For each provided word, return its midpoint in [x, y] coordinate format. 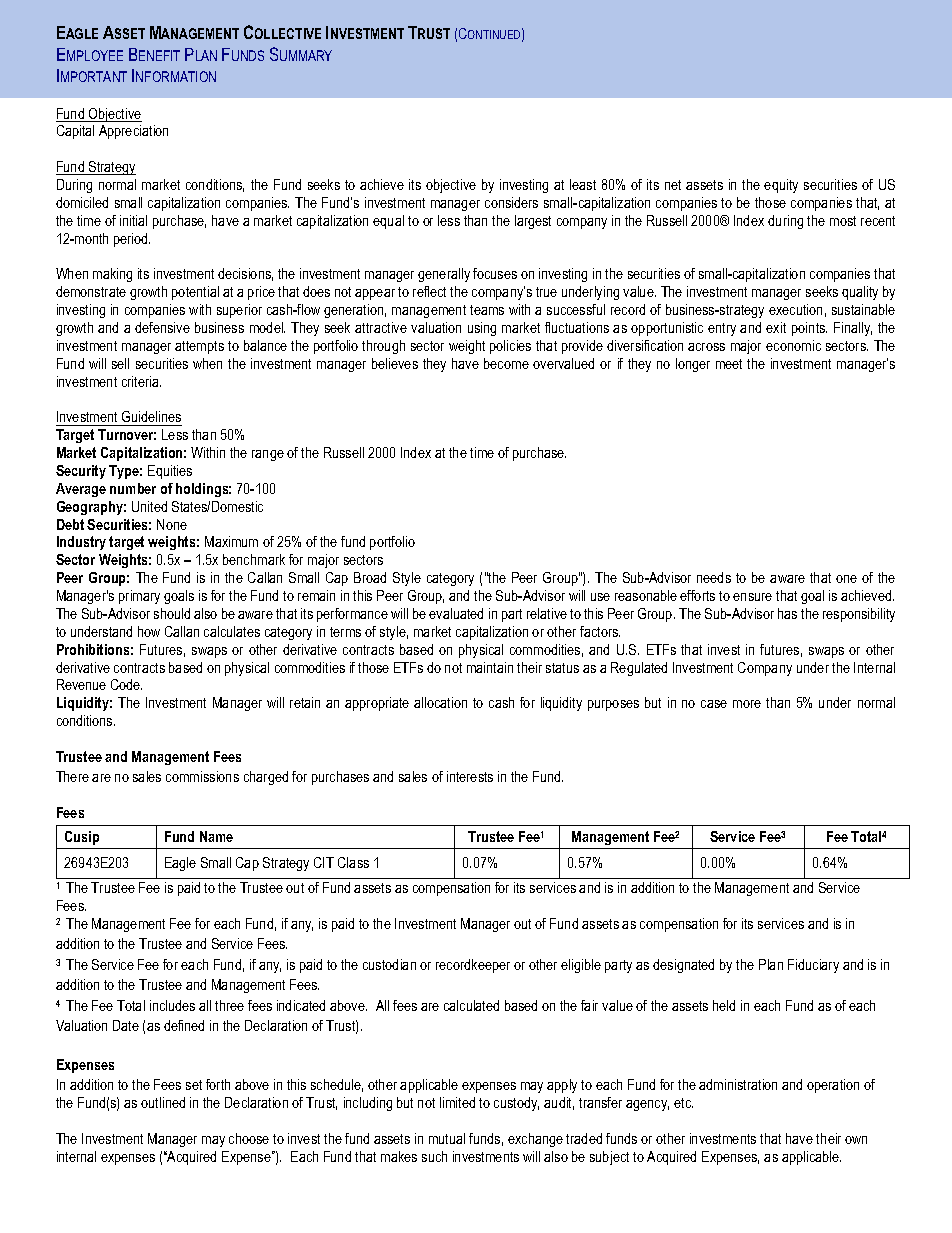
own [856, 1140]
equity [781, 186]
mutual [447, 1138]
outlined [163, 1102]
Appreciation [133, 132]
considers [511, 202]
